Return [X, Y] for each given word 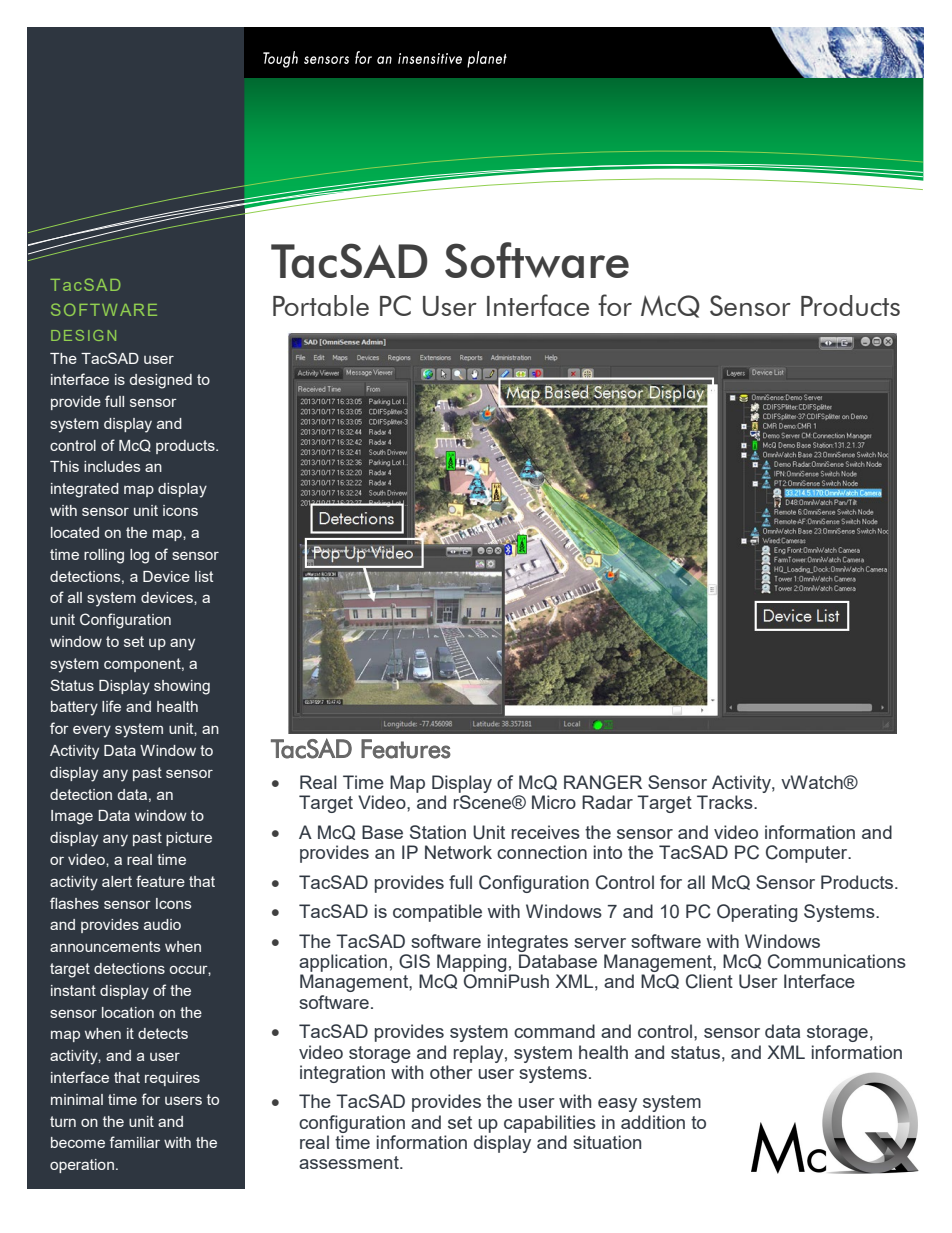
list [204, 576]
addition [653, 1122]
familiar [135, 1142]
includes [112, 466]
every [92, 732]
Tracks [726, 802]
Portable [321, 305]
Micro [554, 802]
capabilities [550, 1124]
